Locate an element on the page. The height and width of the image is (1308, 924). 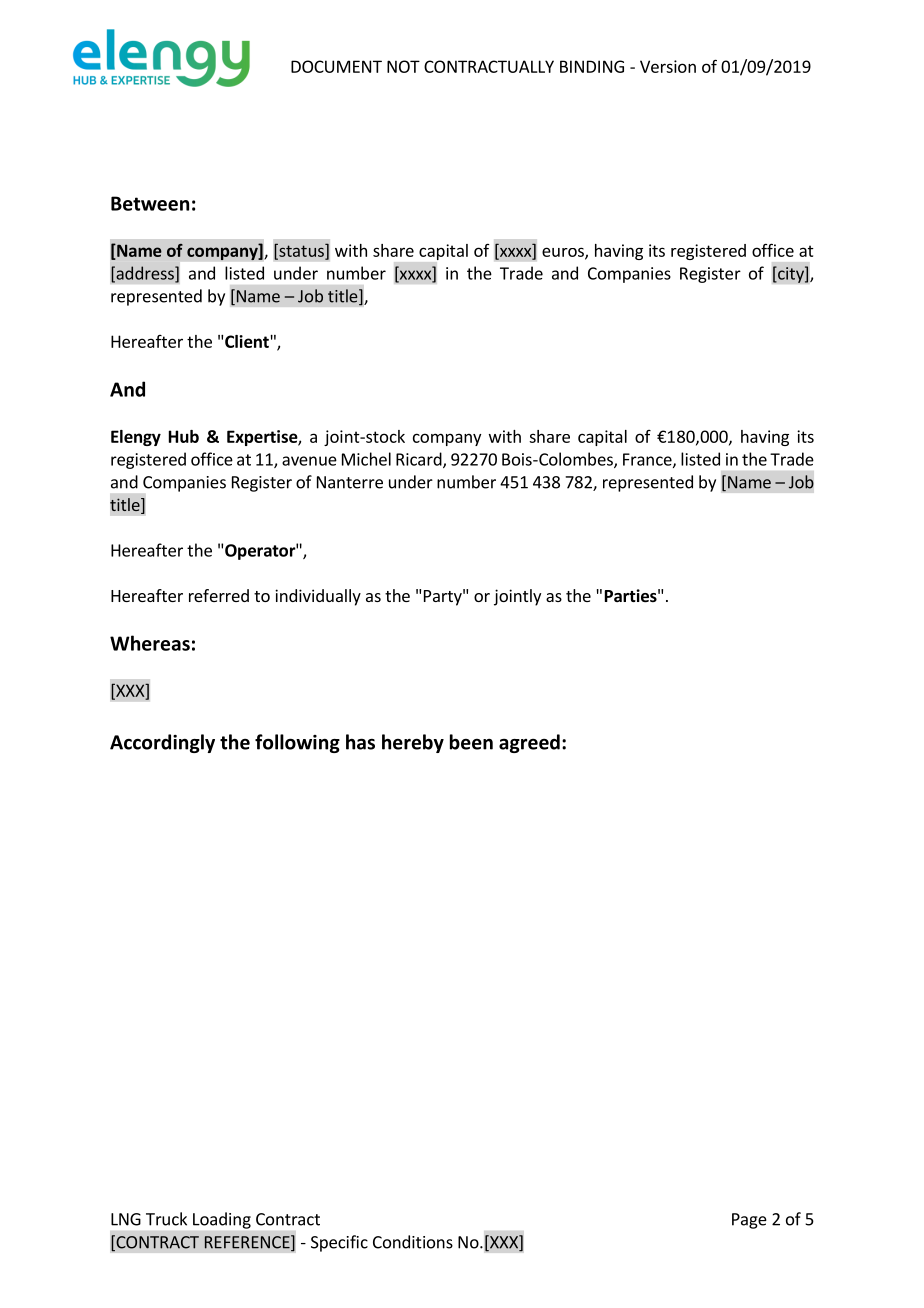
agreed is located at coordinates (529, 743).
